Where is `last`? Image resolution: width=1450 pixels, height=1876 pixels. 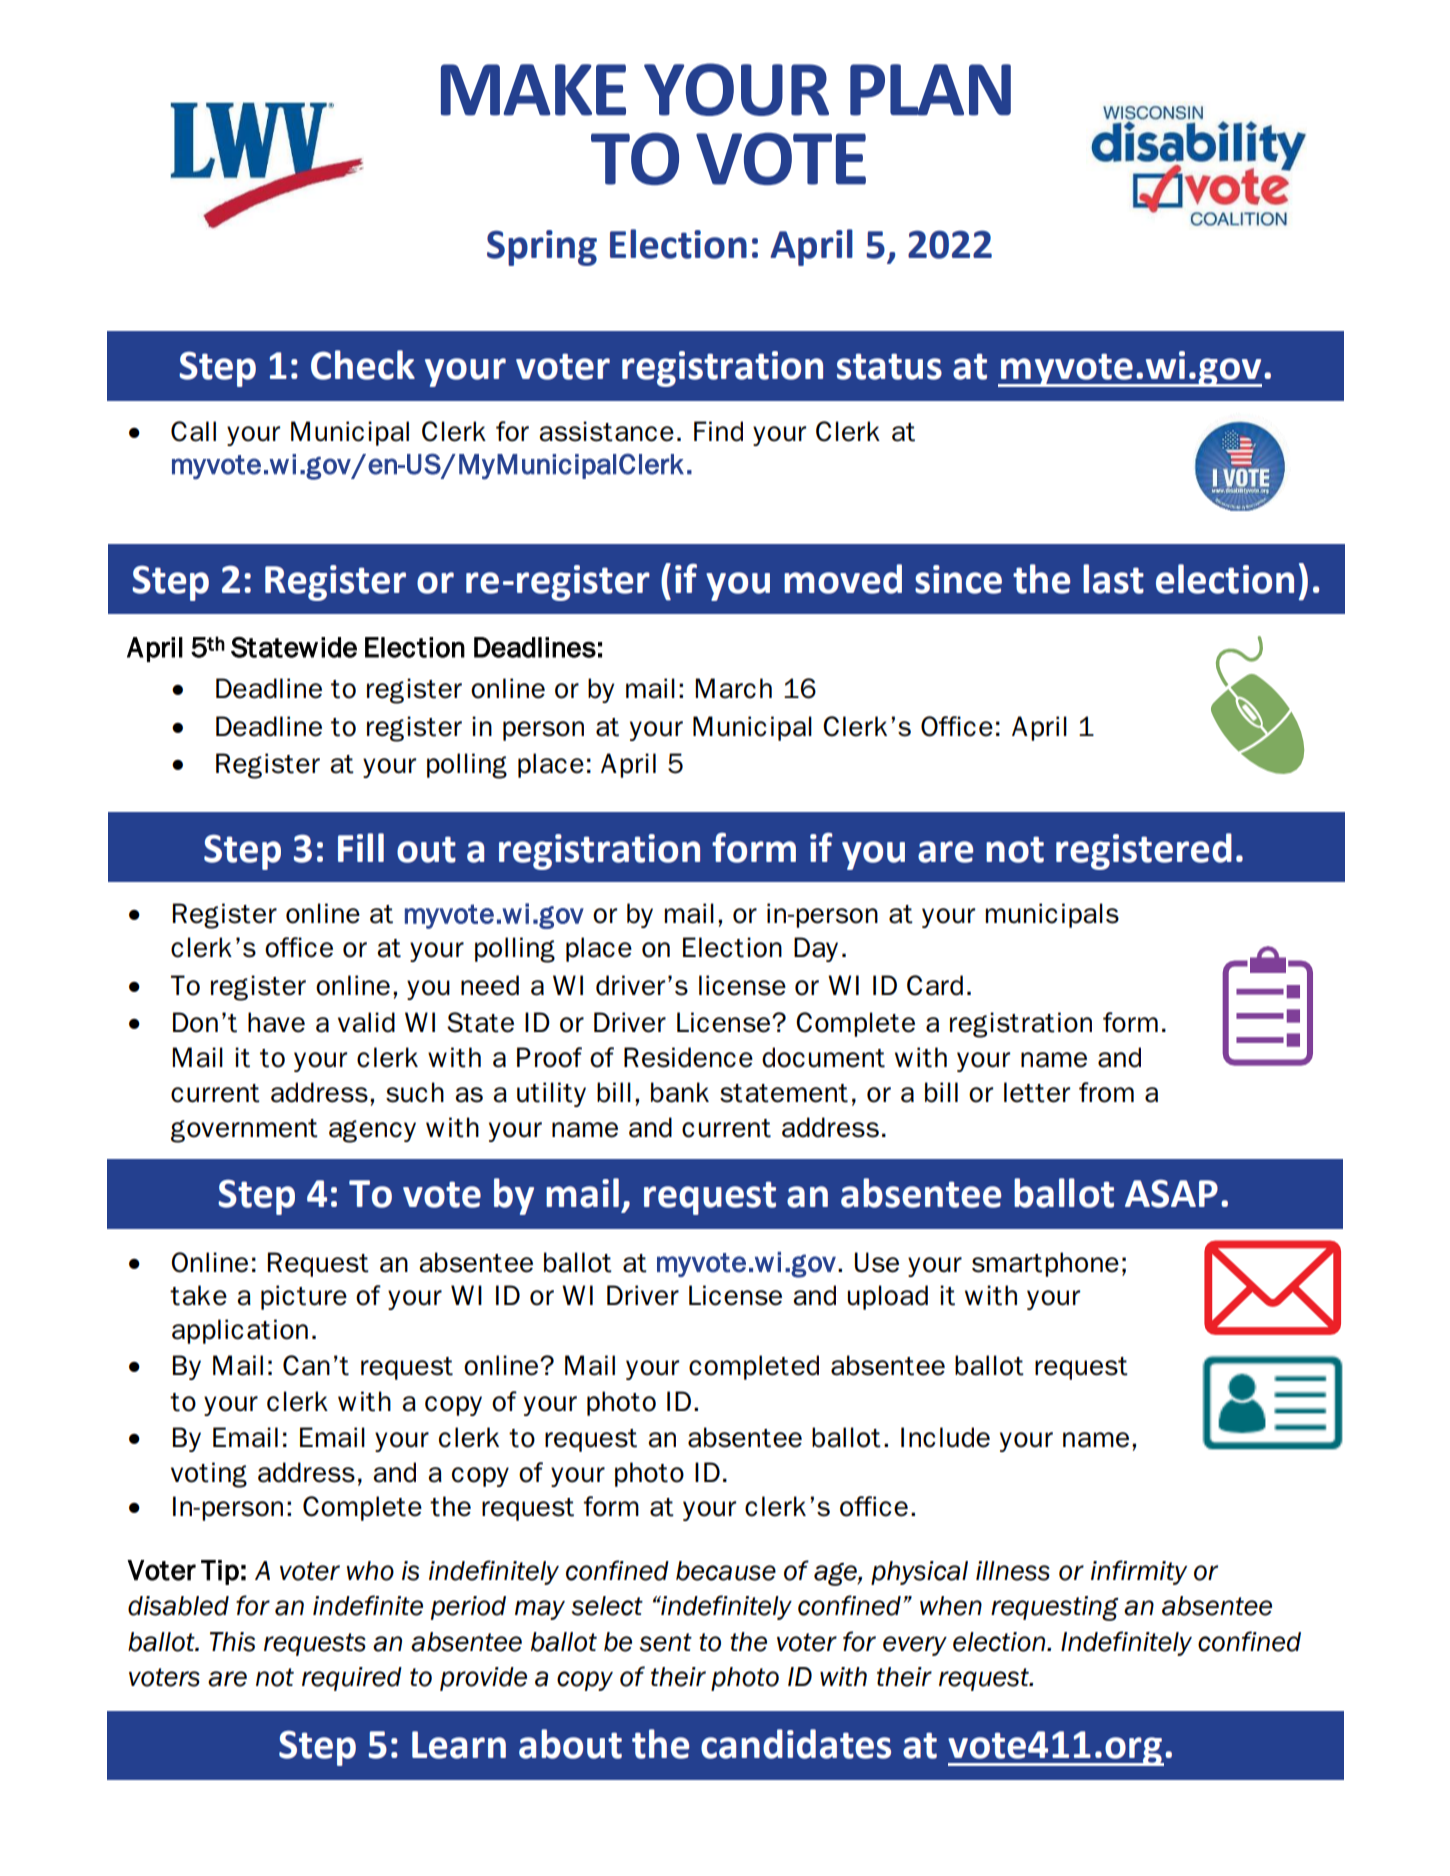 last is located at coordinates (1113, 579).
